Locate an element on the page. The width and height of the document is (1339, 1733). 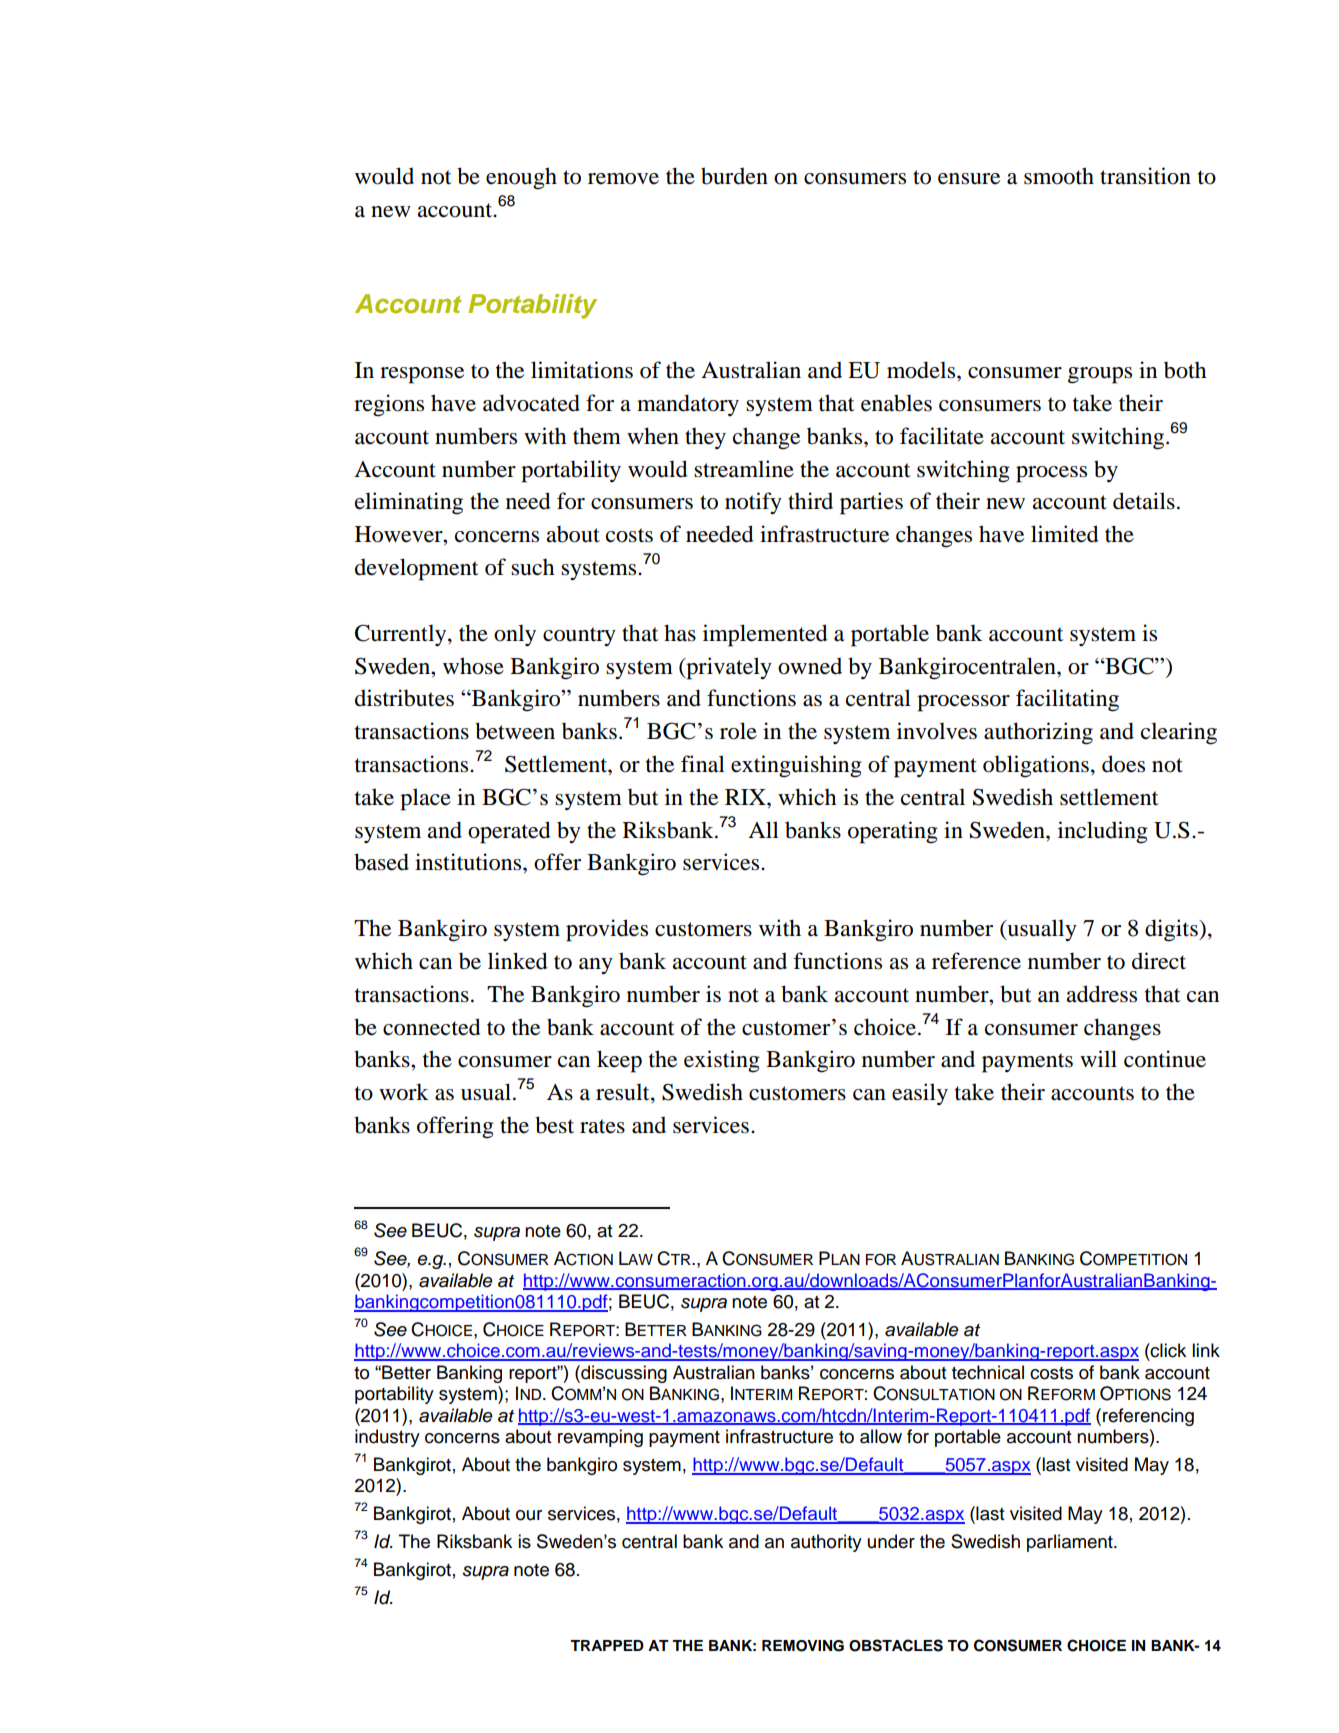
smooth is located at coordinates (1059, 176).
